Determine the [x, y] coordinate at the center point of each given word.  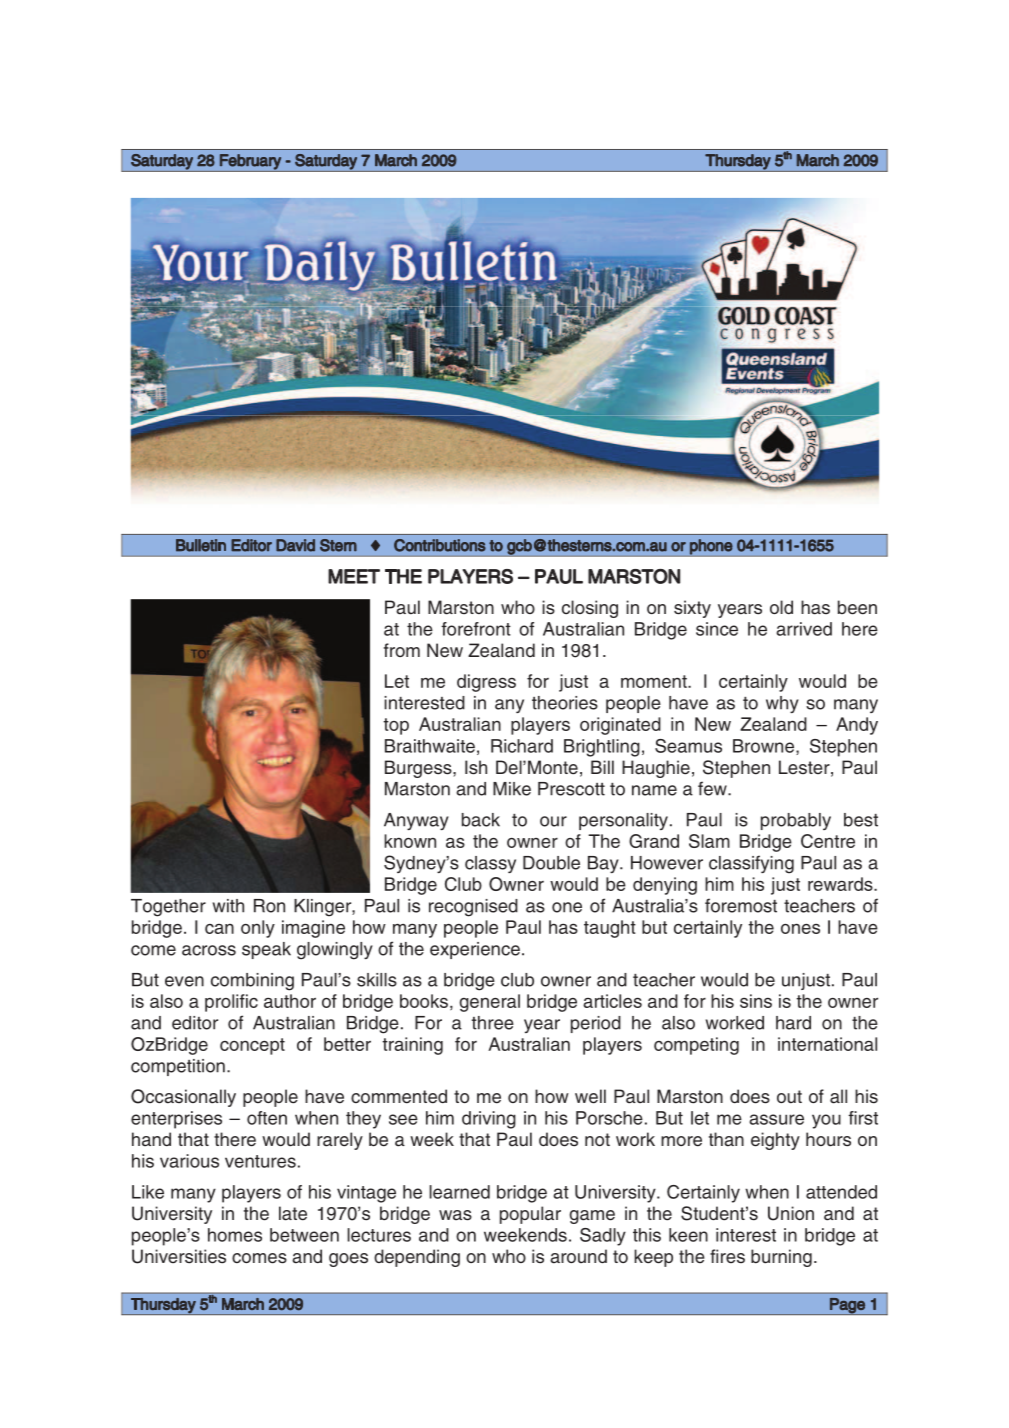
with [228, 906]
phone [711, 547]
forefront [476, 629]
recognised [473, 908]
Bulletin [201, 545]
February [250, 163]
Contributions [440, 545]
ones [800, 928]
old [781, 607]
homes [235, 1235]
